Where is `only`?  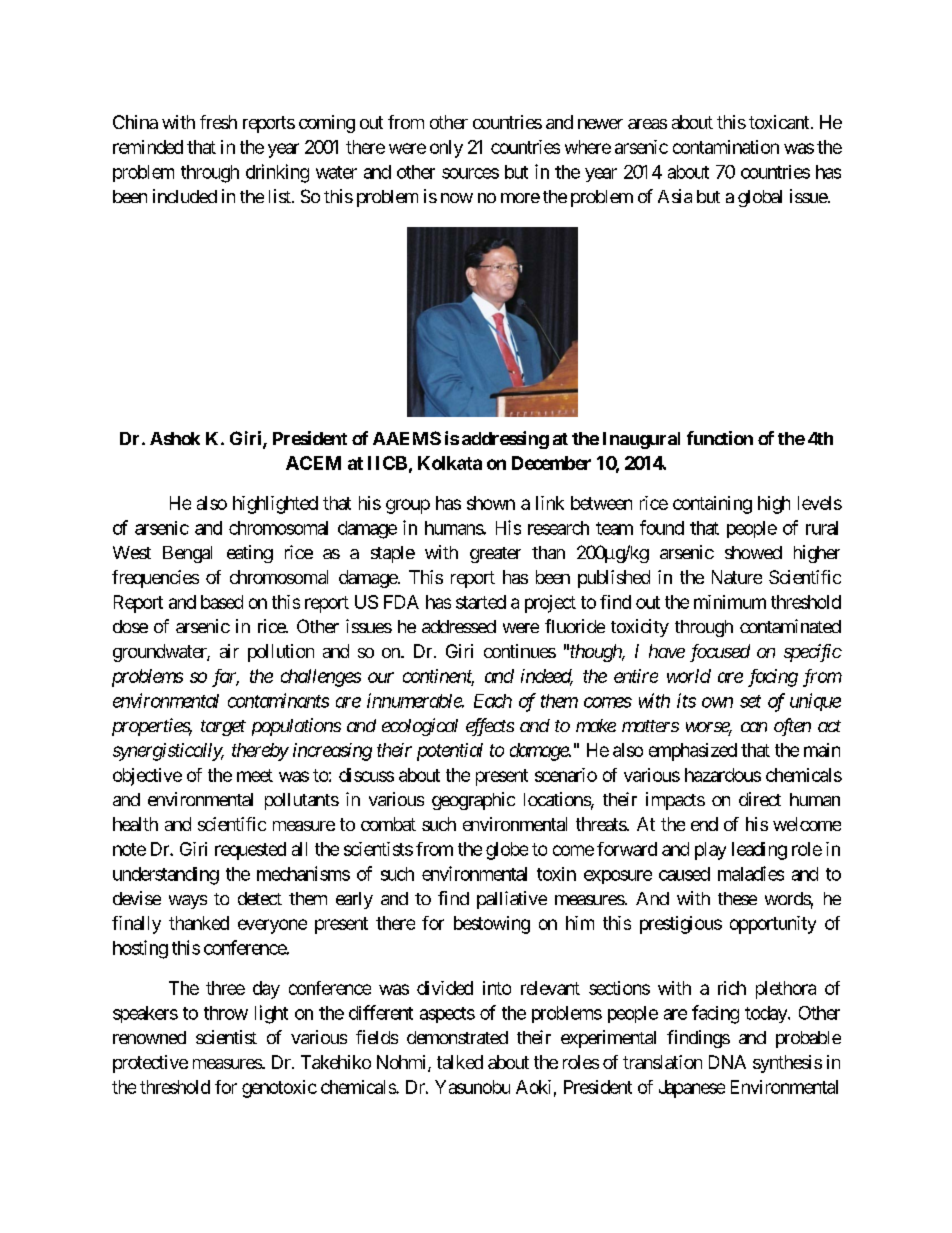
only is located at coordinates (446, 149).
